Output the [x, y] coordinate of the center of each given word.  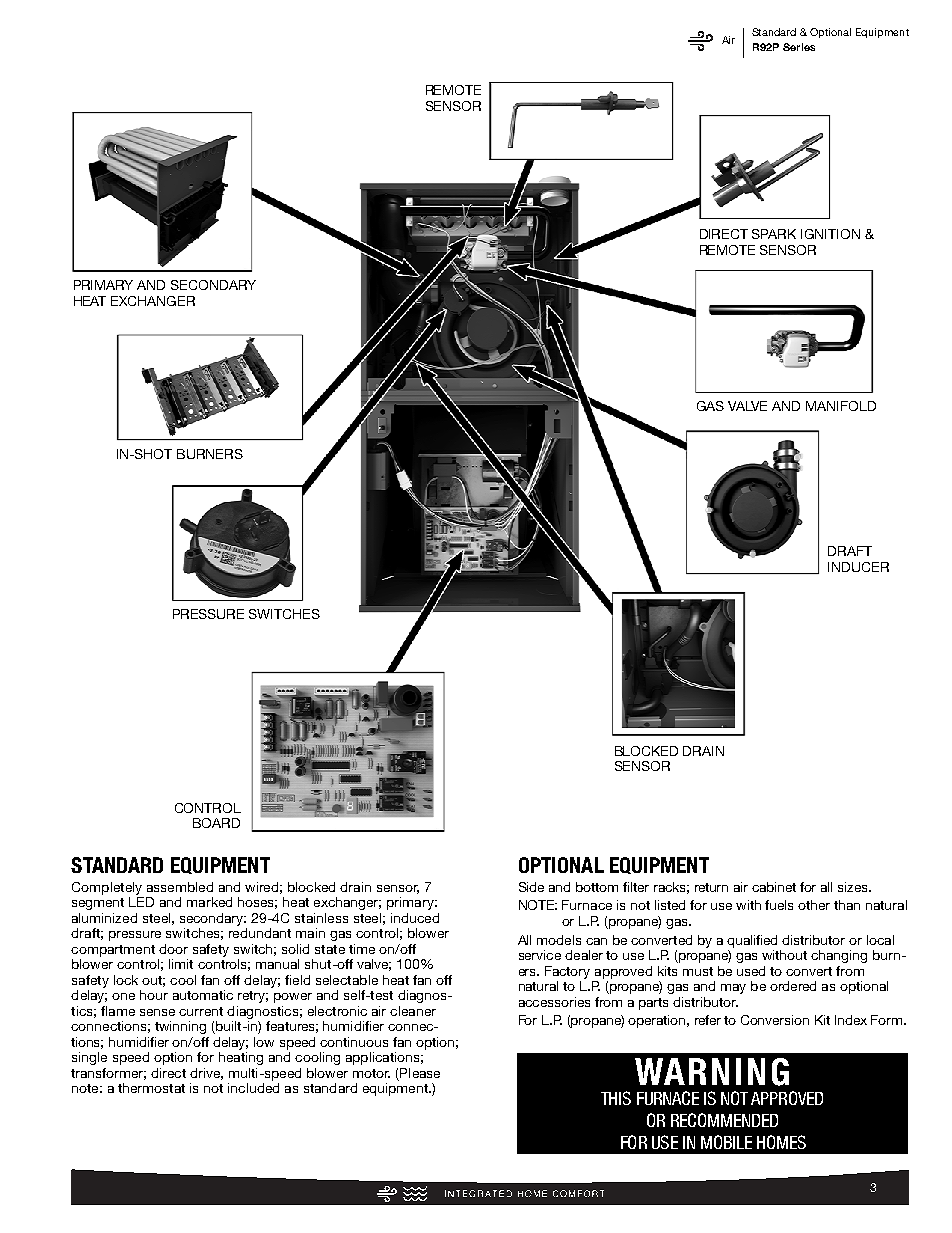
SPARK [774, 234]
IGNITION [830, 234]
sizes [854, 887]
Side [531, 887]
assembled [180, 887]
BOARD [216, 823]
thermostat [151, 1088]
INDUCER [858, 567]
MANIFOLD [841, 406]
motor [371, 1073]
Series [799, 47]
